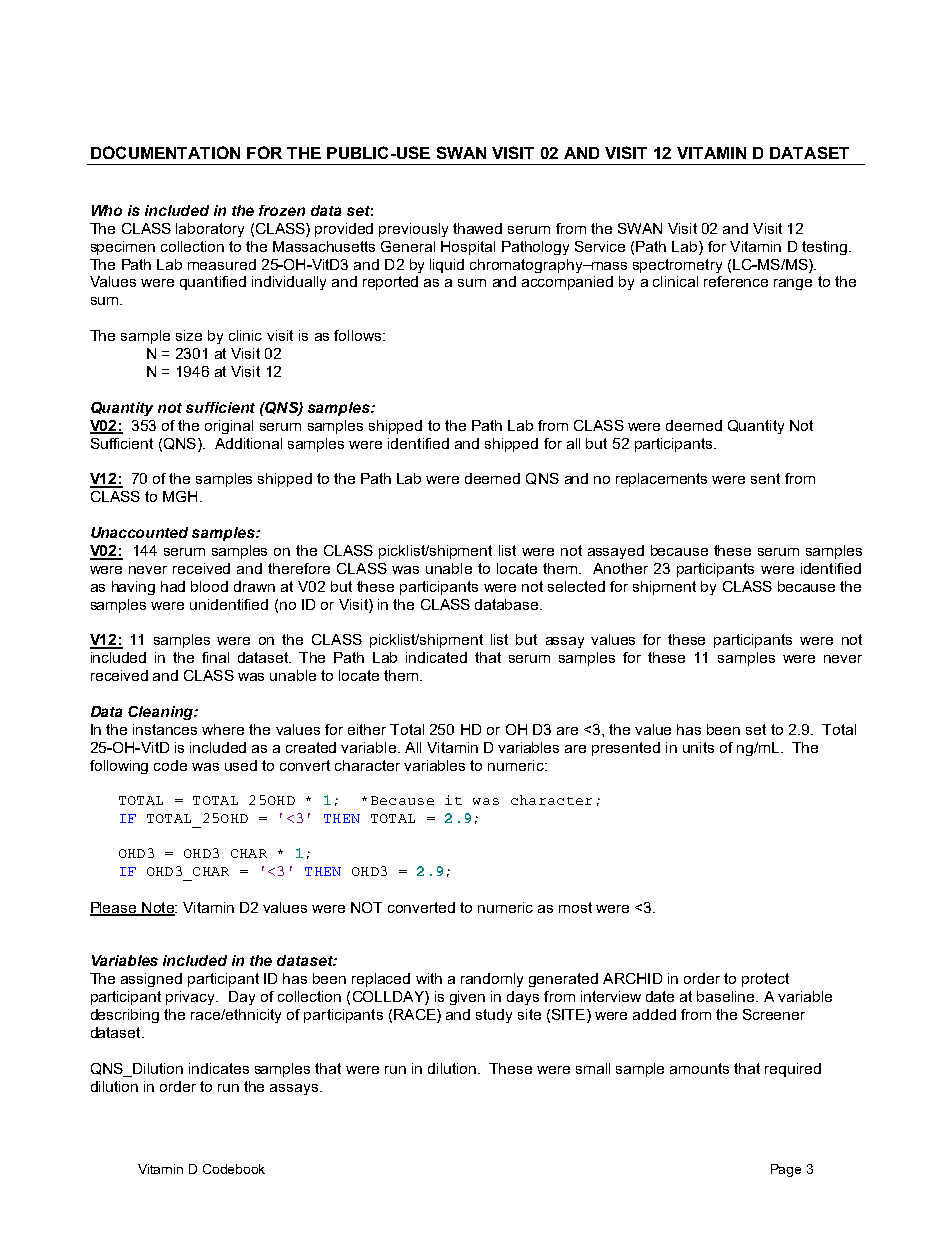  I want to click on Page, so click(786, 1170).
